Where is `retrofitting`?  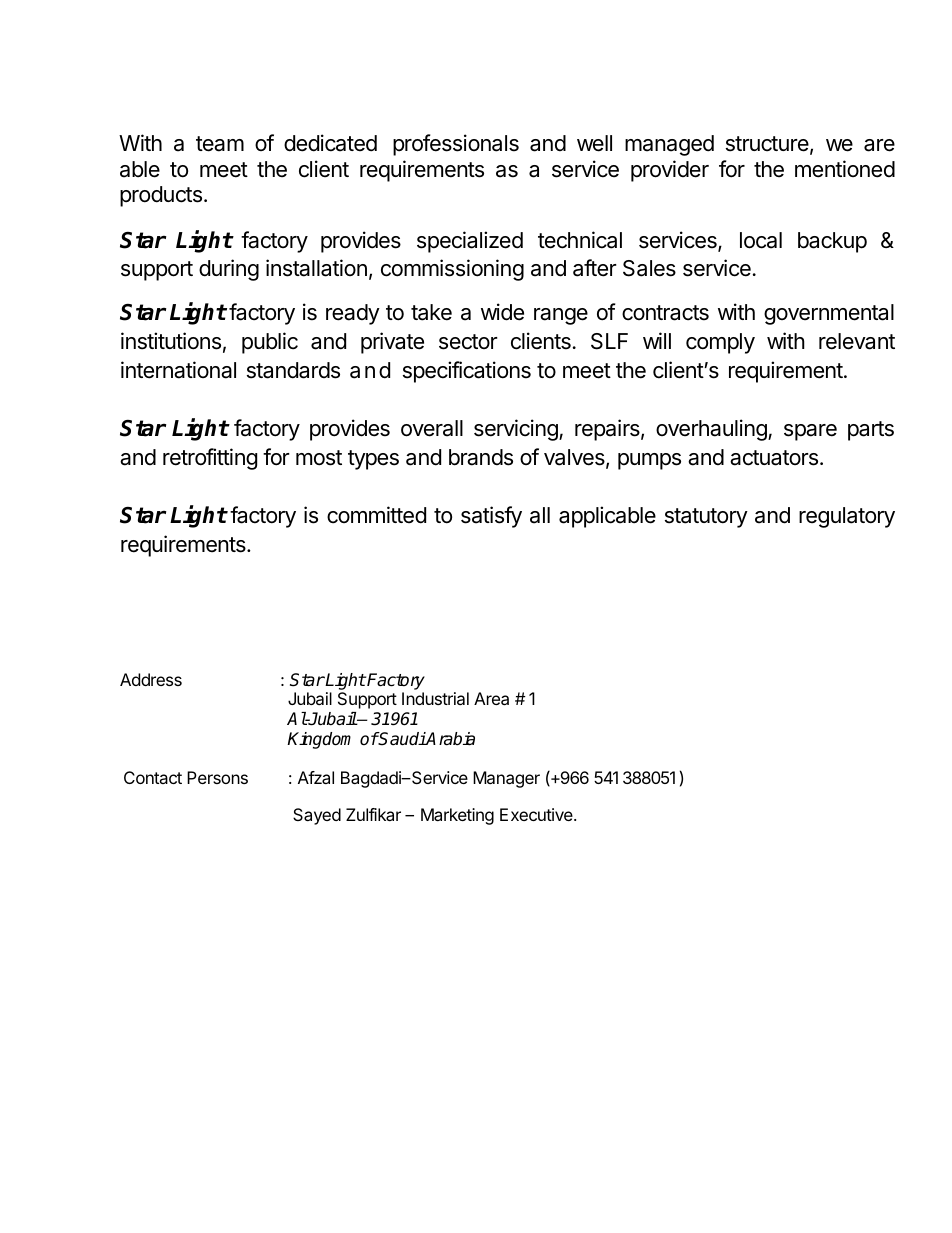 retrofitting is located at coordinates (210, 459).
